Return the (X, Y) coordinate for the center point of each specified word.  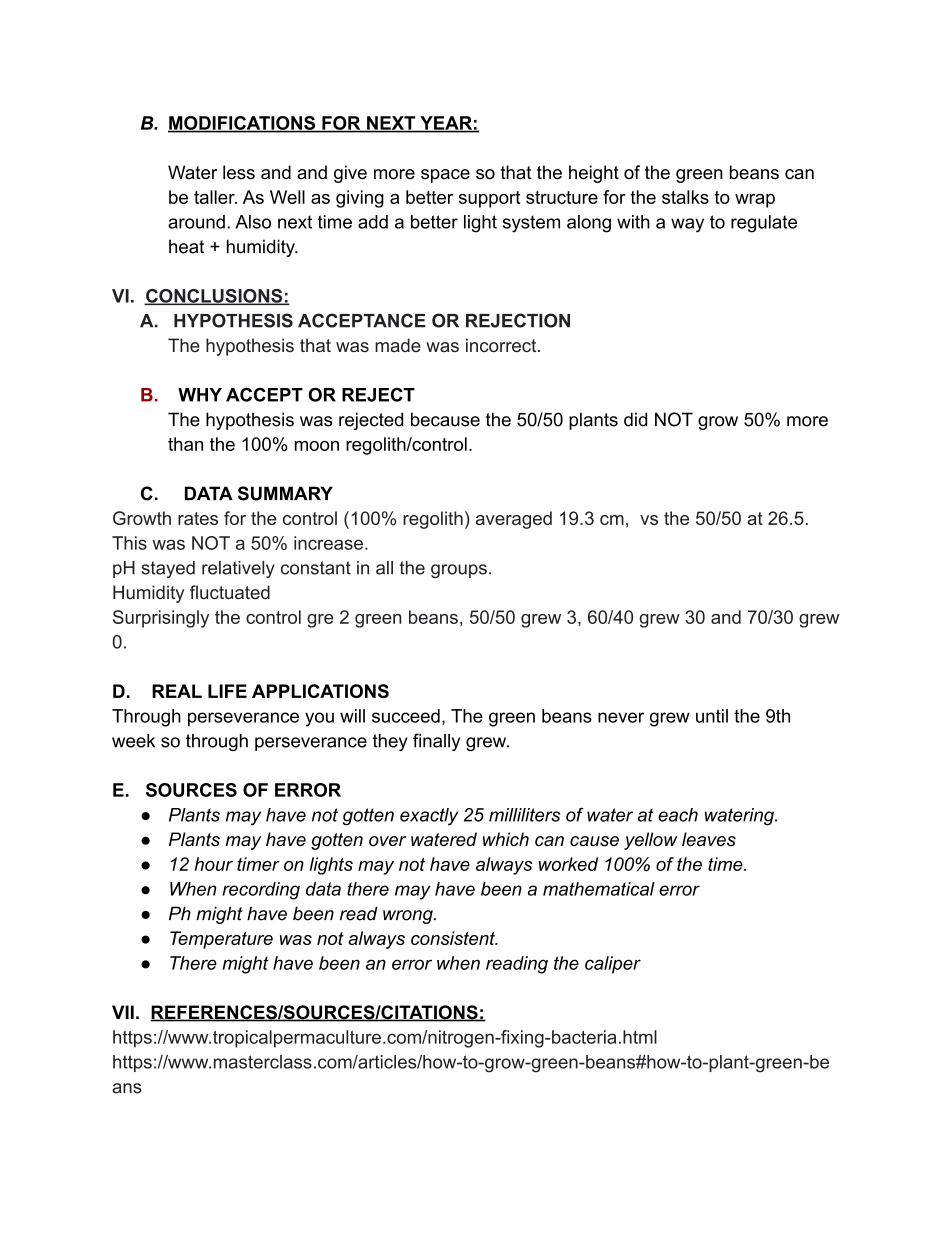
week (133, 741)
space (445, 176)
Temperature (221, 940)
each (678, 815)
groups (459, 571)
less (239, 172)
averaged (514, 520)
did (635, 419)
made (398, 345)
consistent (454, 938)
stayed (168, 569)
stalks (685, 197)
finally (436, 742)
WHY (200, 395)
